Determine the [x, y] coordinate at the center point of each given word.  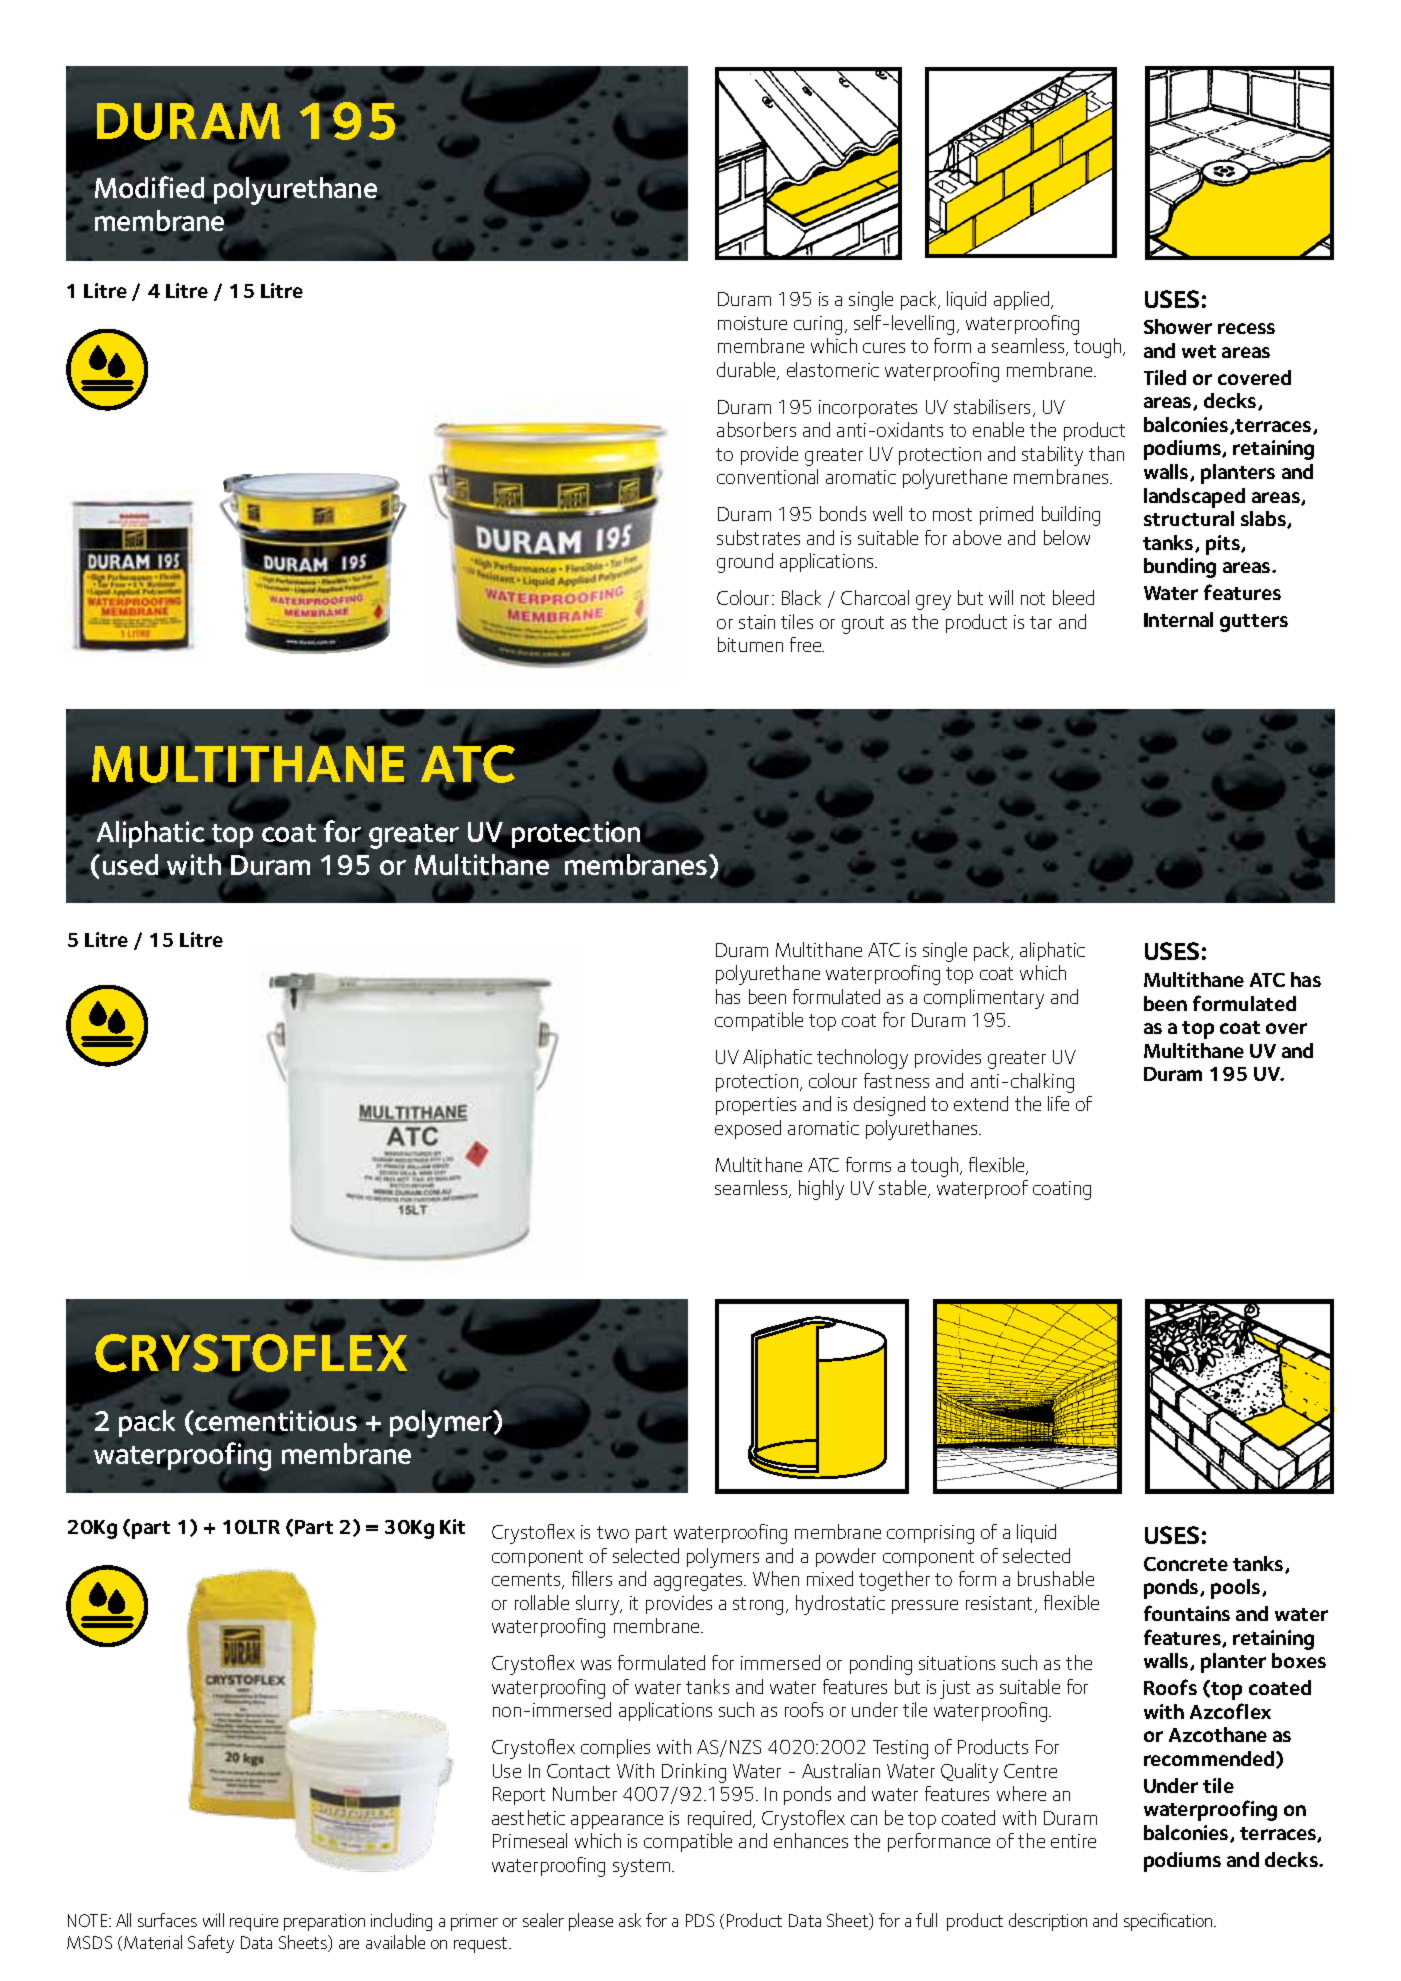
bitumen [750, 644]
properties [756, 1106]
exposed [748, 1129]
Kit [452, 1526]
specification [1169, 1922]
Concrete [1186, 1564]
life [1058, 1103]
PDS [700, 1920]
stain [757, 622]
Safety [211, 1944]
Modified [151, 187]
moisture [752, 323]
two [613, 1532]
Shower [1178, 326]
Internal [1178, 619]
